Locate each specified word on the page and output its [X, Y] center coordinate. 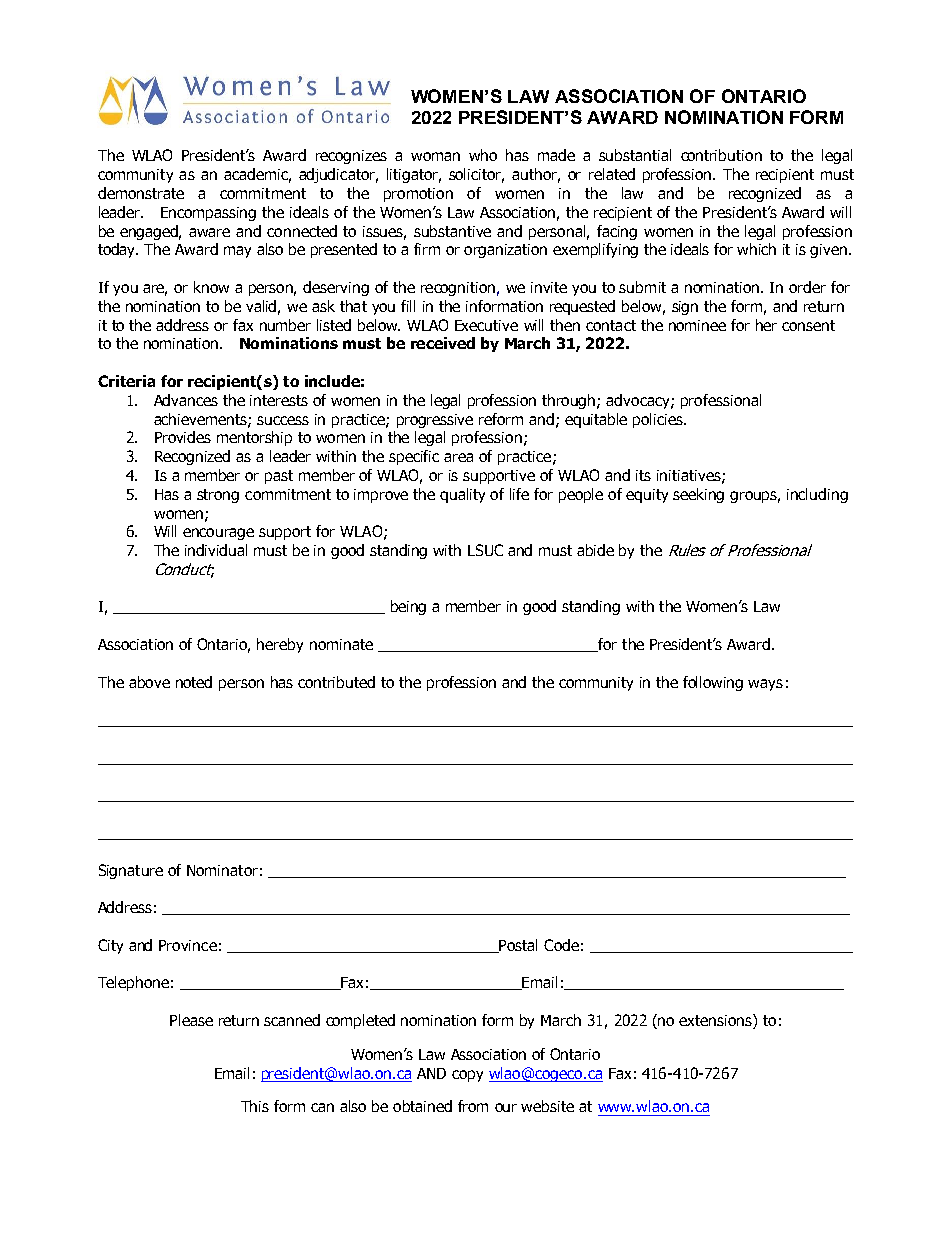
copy [467, 1076]
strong [218, 496]
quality [462, 495]
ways [765, 685]
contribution [721, 155]
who [483, 155]
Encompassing [208, 214]
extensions [716, 1021]
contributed [336, 682]
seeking [698, 495]
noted [194, 682]
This [255, 1106]
